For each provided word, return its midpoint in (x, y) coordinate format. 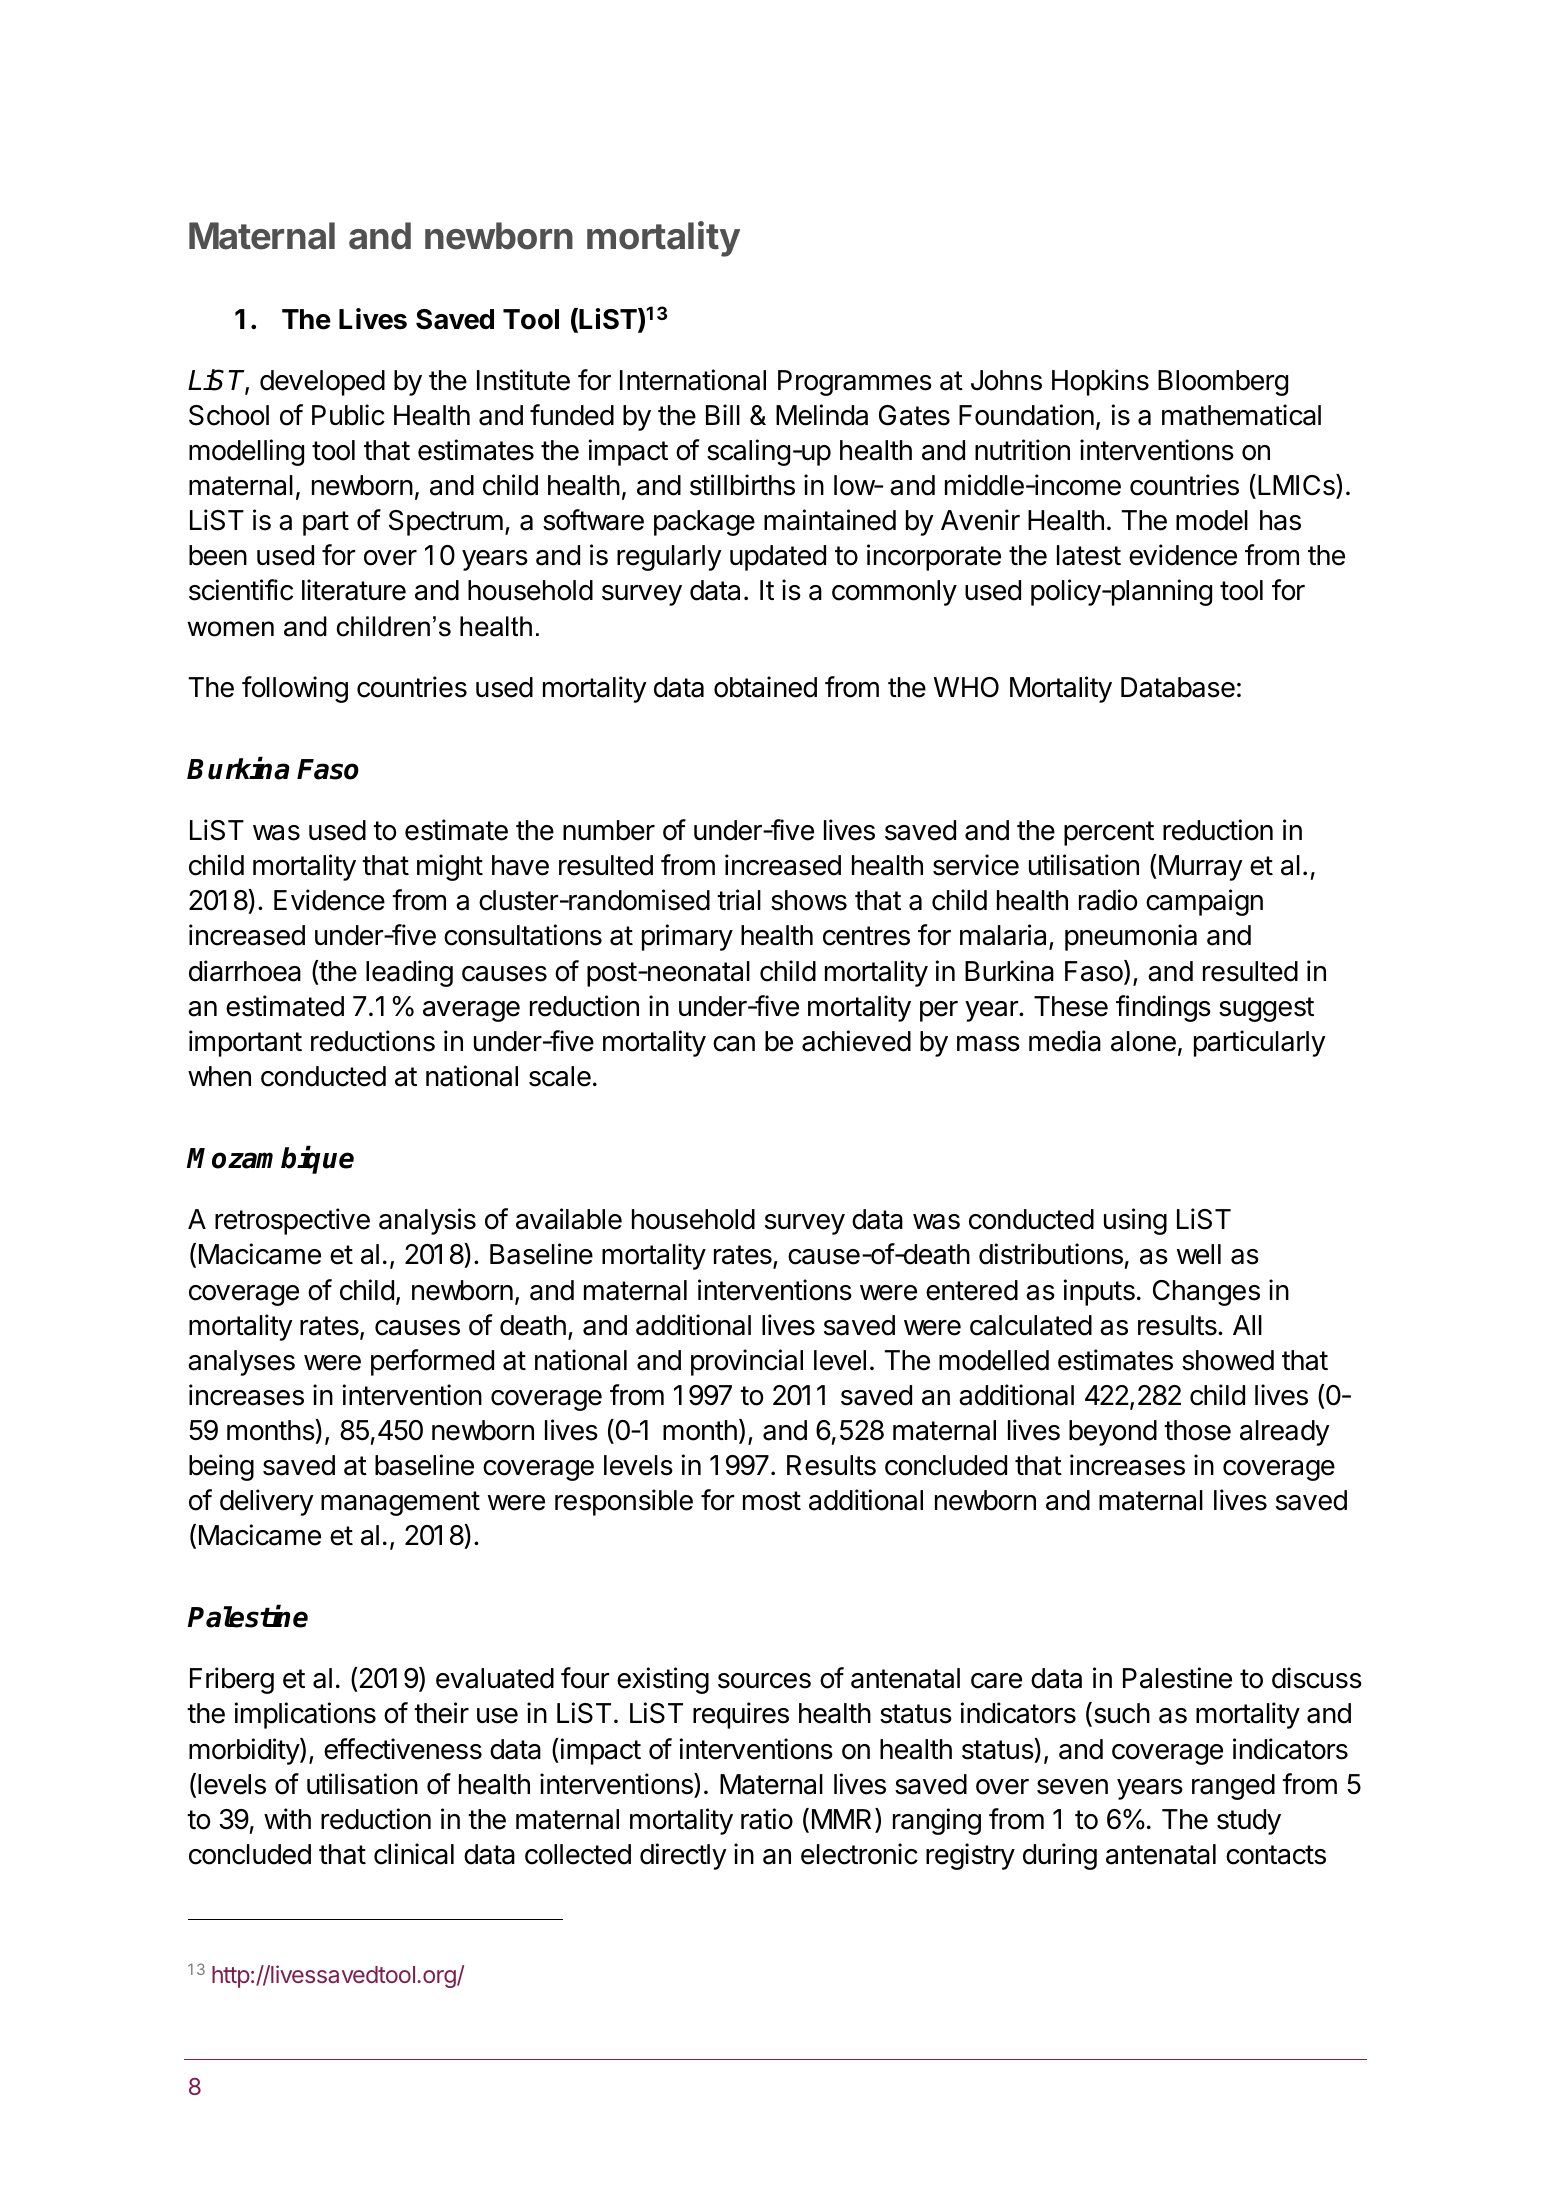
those (1197, 1430)
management (400, 1503)
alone (1143, 1041)
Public (348, 415)
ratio (767, 1819)
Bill (723, 414)
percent (1109, 833)
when (219, 1076)
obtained (765, 687)
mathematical (1241, 415)
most (772, 1501)
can (734, 1044)
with (287, 1818)
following (295, 689)
